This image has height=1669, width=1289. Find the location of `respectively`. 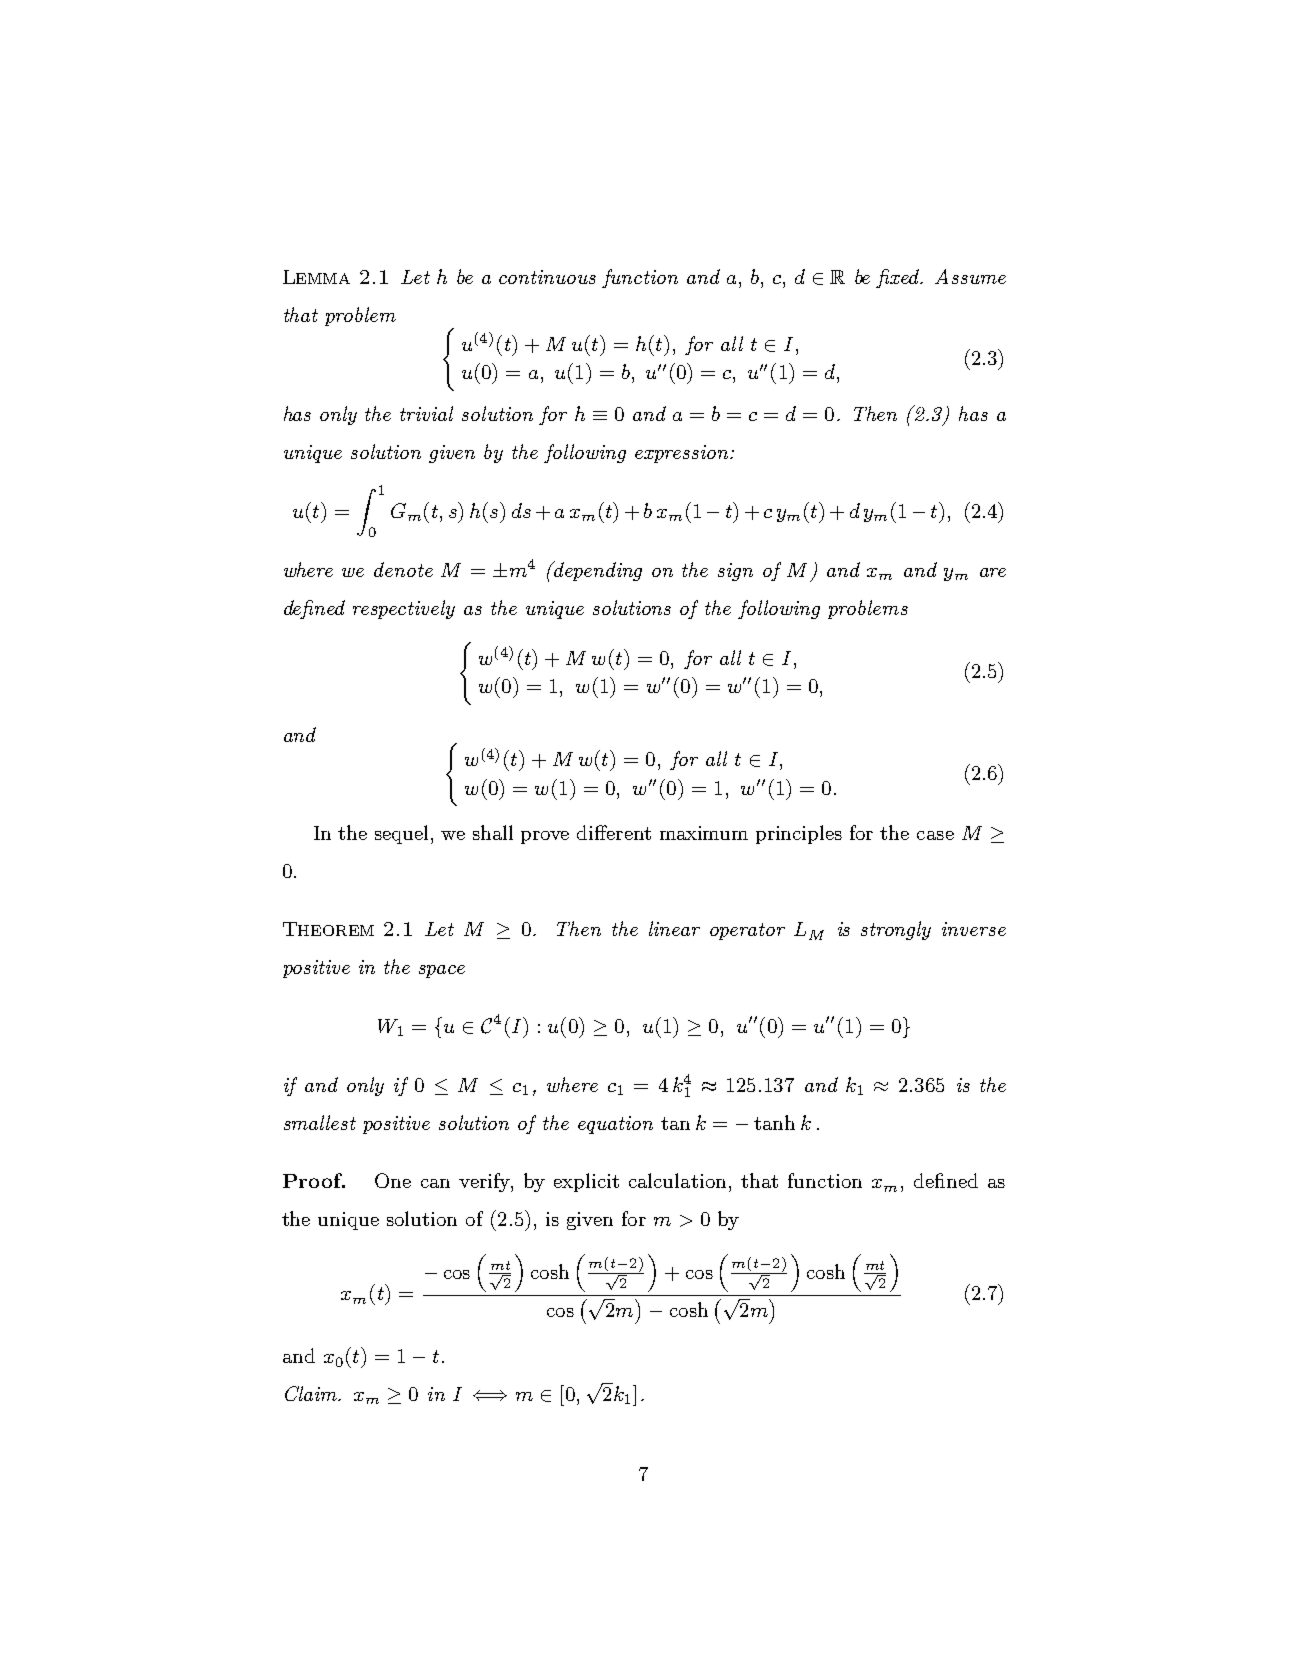

respectively is located at coordinates (404, 609).
